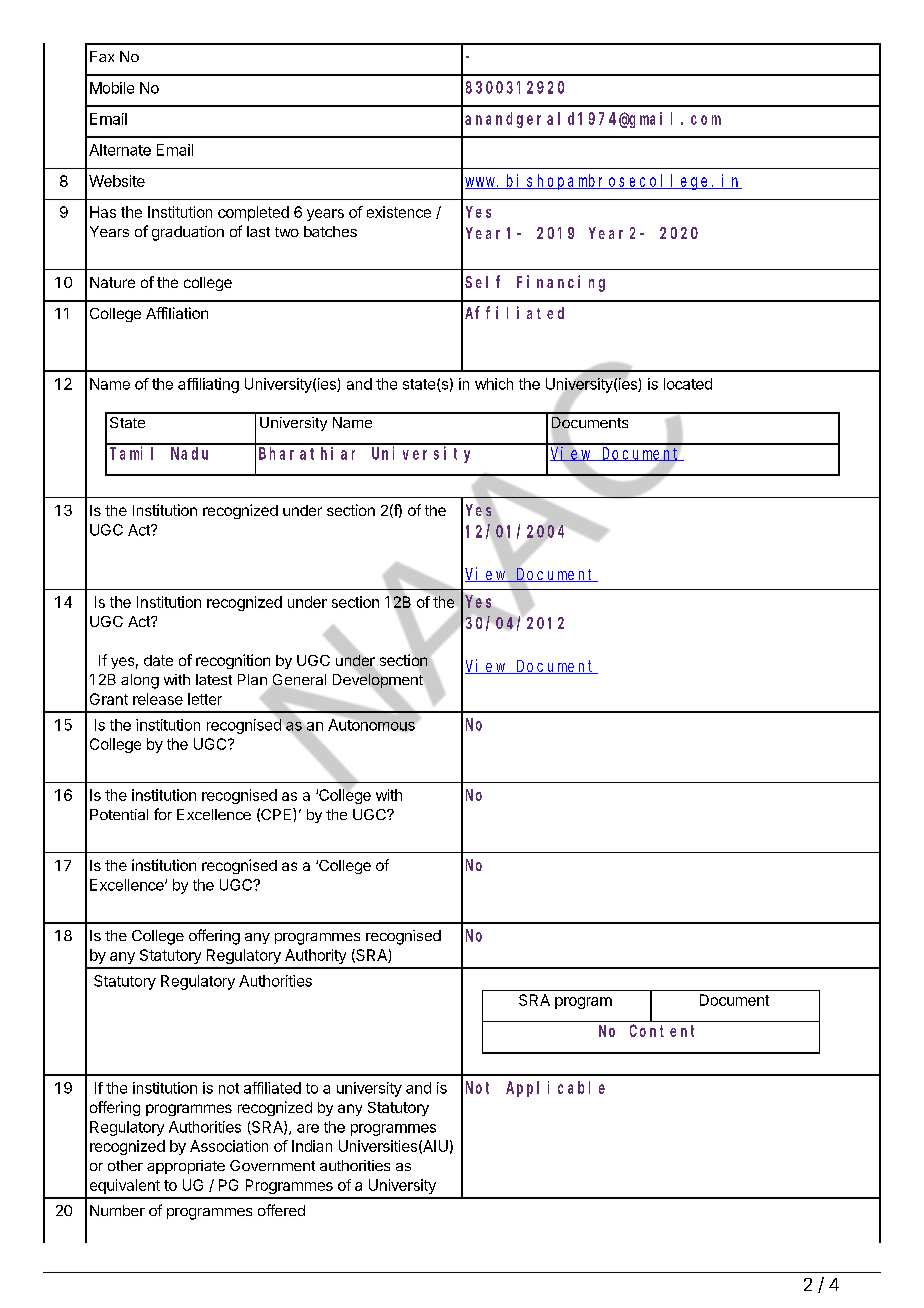  Describe the element at coordinates (494, 384) in the image. I see `which` at that location.
